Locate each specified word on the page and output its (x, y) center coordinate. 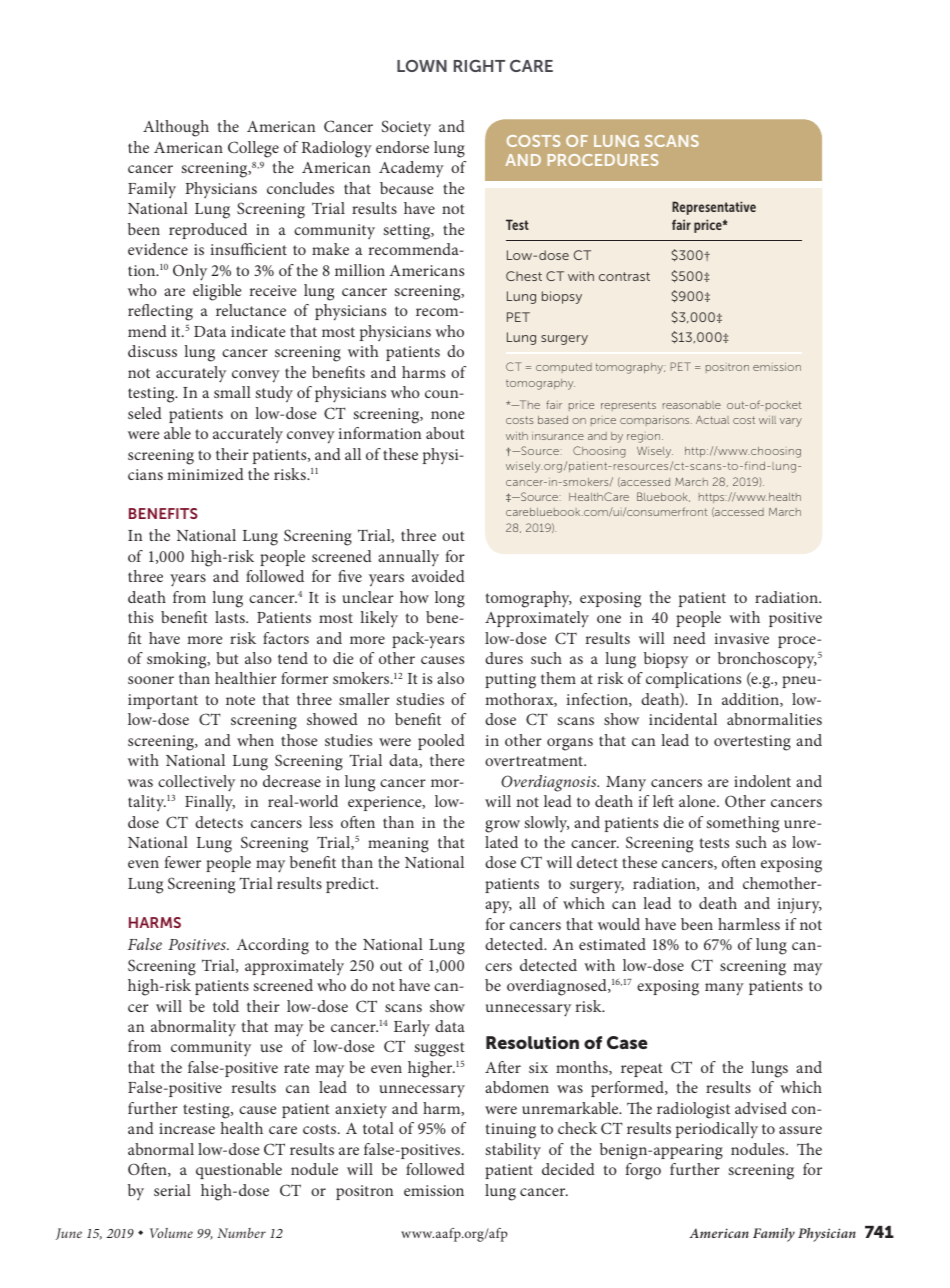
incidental (683, 719)
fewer (182, 862)
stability (513, 1151)
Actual (712, 419)
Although (176, 128)
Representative (714, 208)
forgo (643, 1171)
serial (172, 1190)
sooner (151, 680)
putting (510, 681)
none (447, 415)
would (619, 924)
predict (351, 885)
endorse (402, 147)
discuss (152, 351)
